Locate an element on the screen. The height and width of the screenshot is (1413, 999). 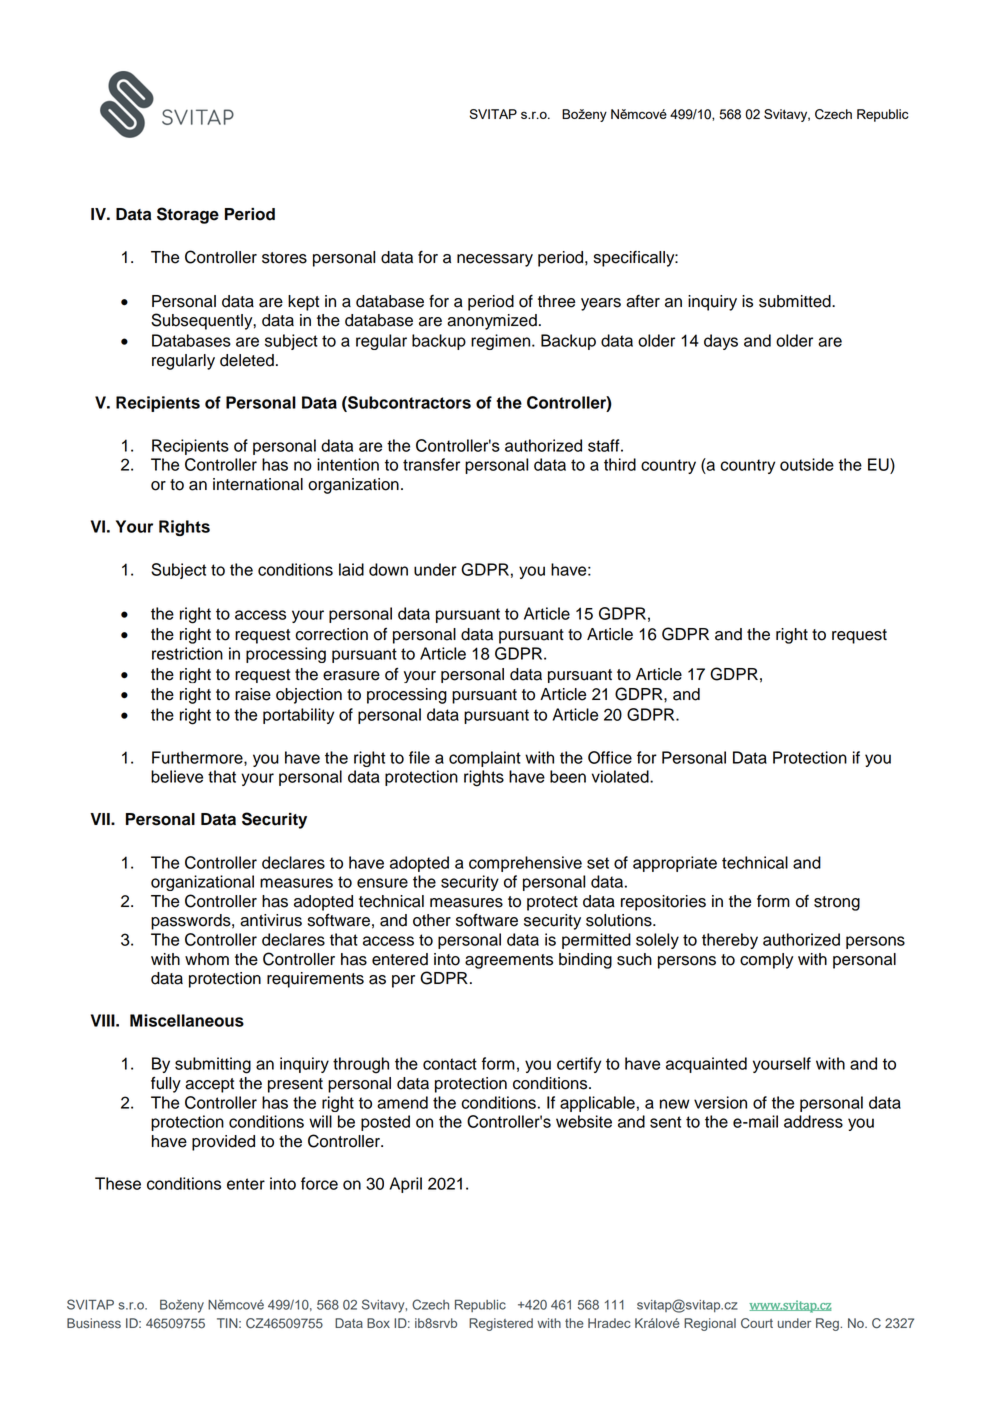
believe is located at coordinates (177, 776).
